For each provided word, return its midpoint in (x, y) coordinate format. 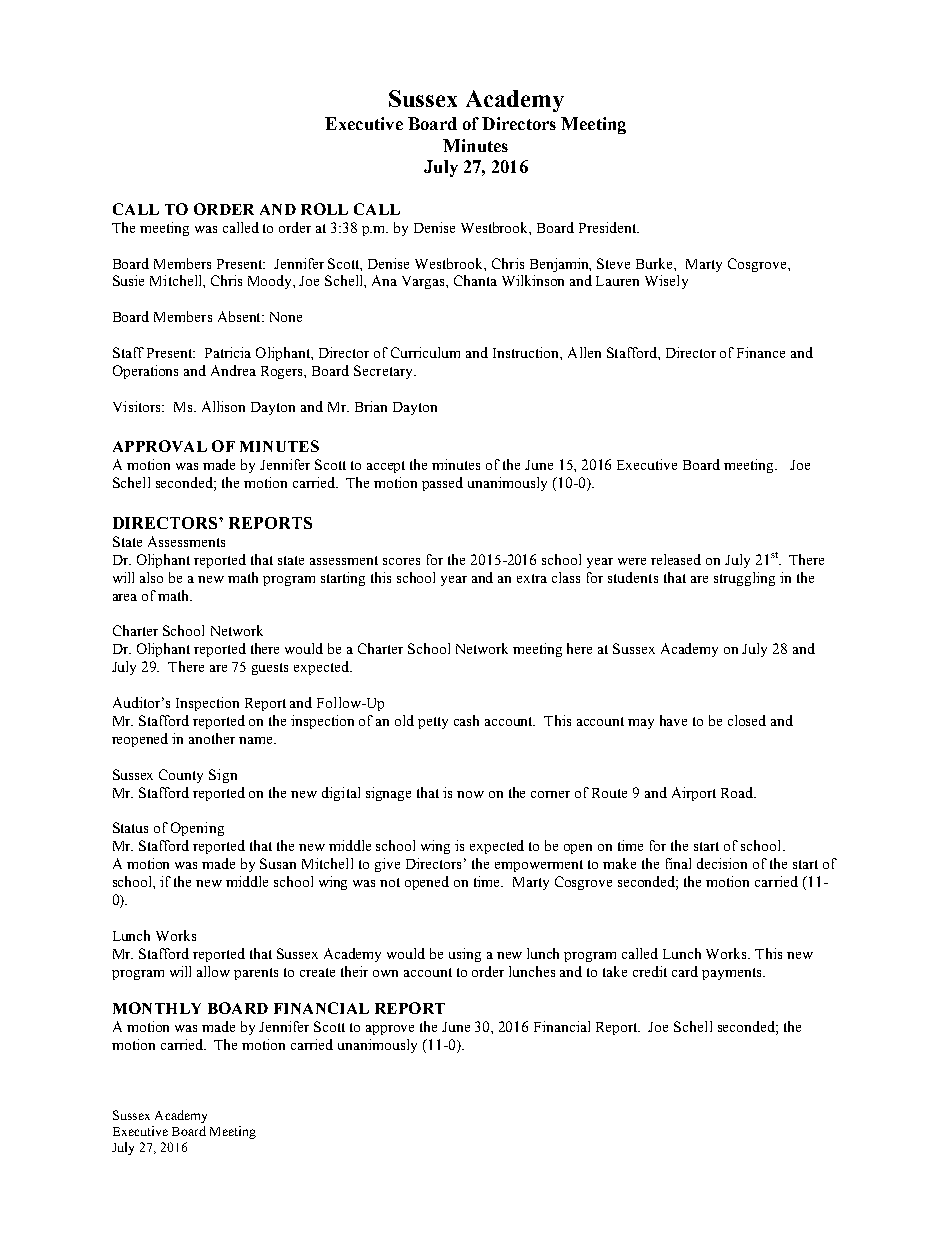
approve (390, 1030)
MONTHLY (157, 1008)
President (609, 227)
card (685, 971)
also (151, 577)
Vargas (424, 282)
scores (401, 561)
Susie (128, 280)
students (633, 577)
